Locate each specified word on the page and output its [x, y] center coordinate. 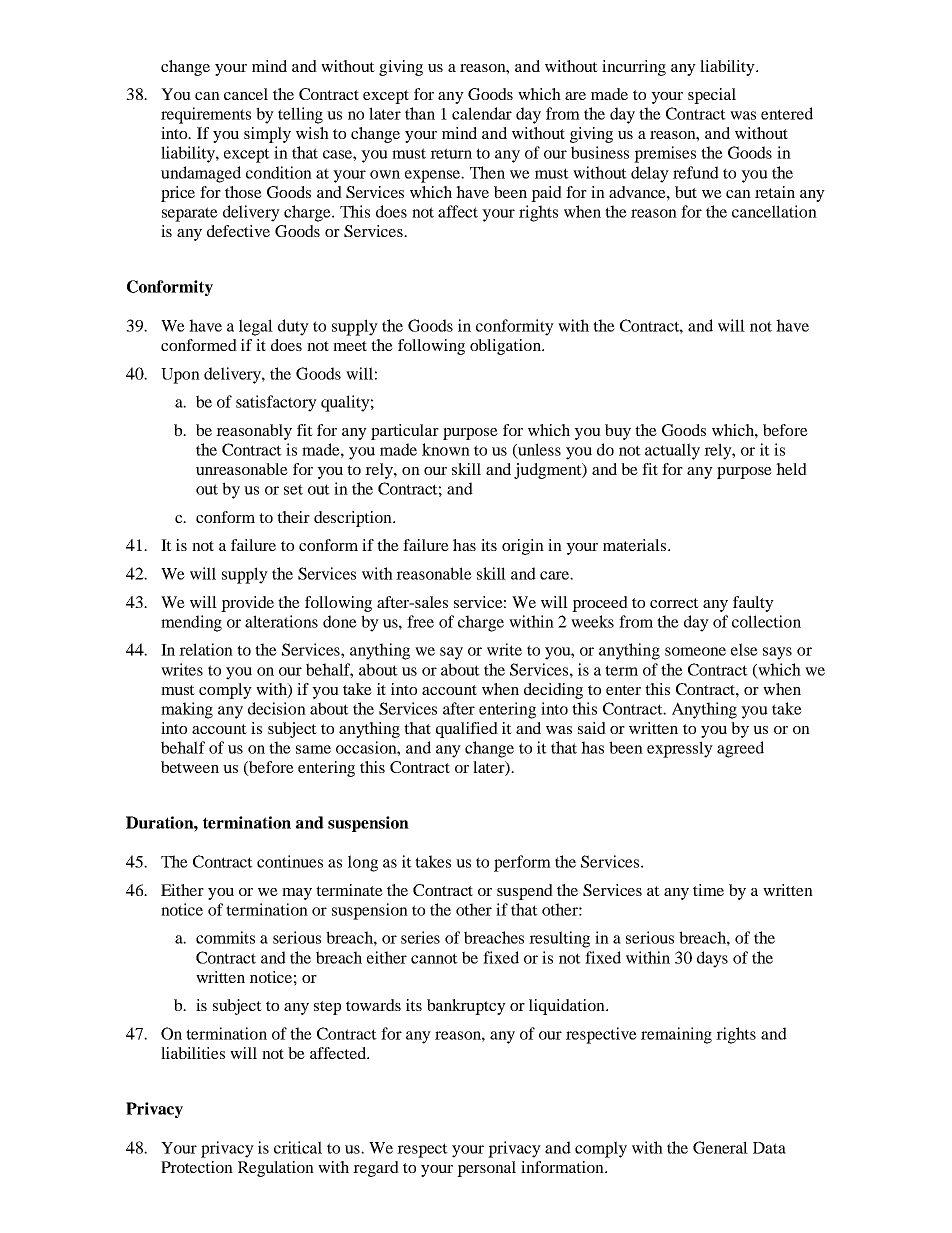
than [420, 113]
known [446, 449]
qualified [467, 730]
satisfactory [276, 403]
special [712, 96]
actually [672, 451]
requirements [206, 115]
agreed [740, 749]
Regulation [276, 1169]
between [190, 767]
